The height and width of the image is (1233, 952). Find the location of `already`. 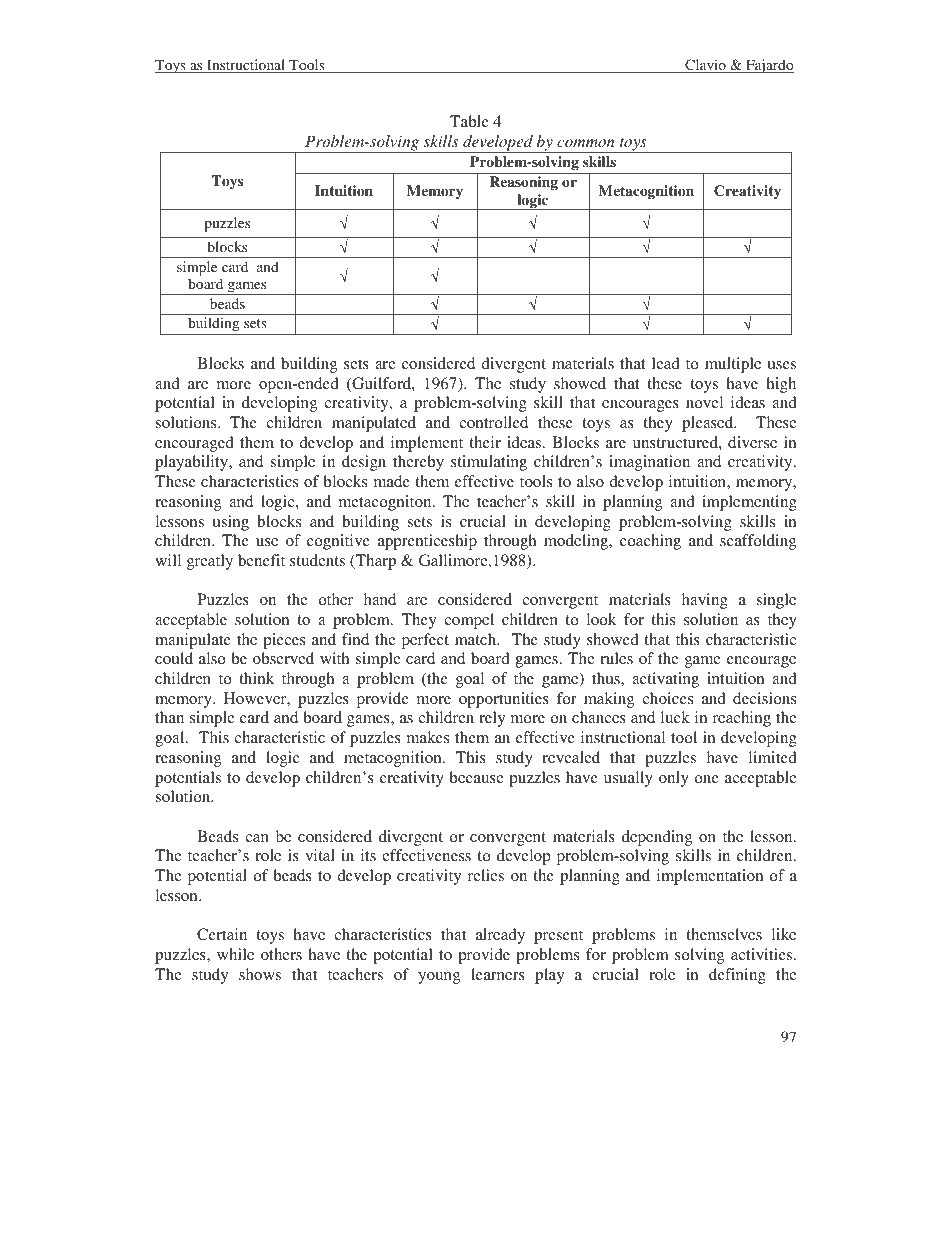

already is located at coordinates (500, 936).
